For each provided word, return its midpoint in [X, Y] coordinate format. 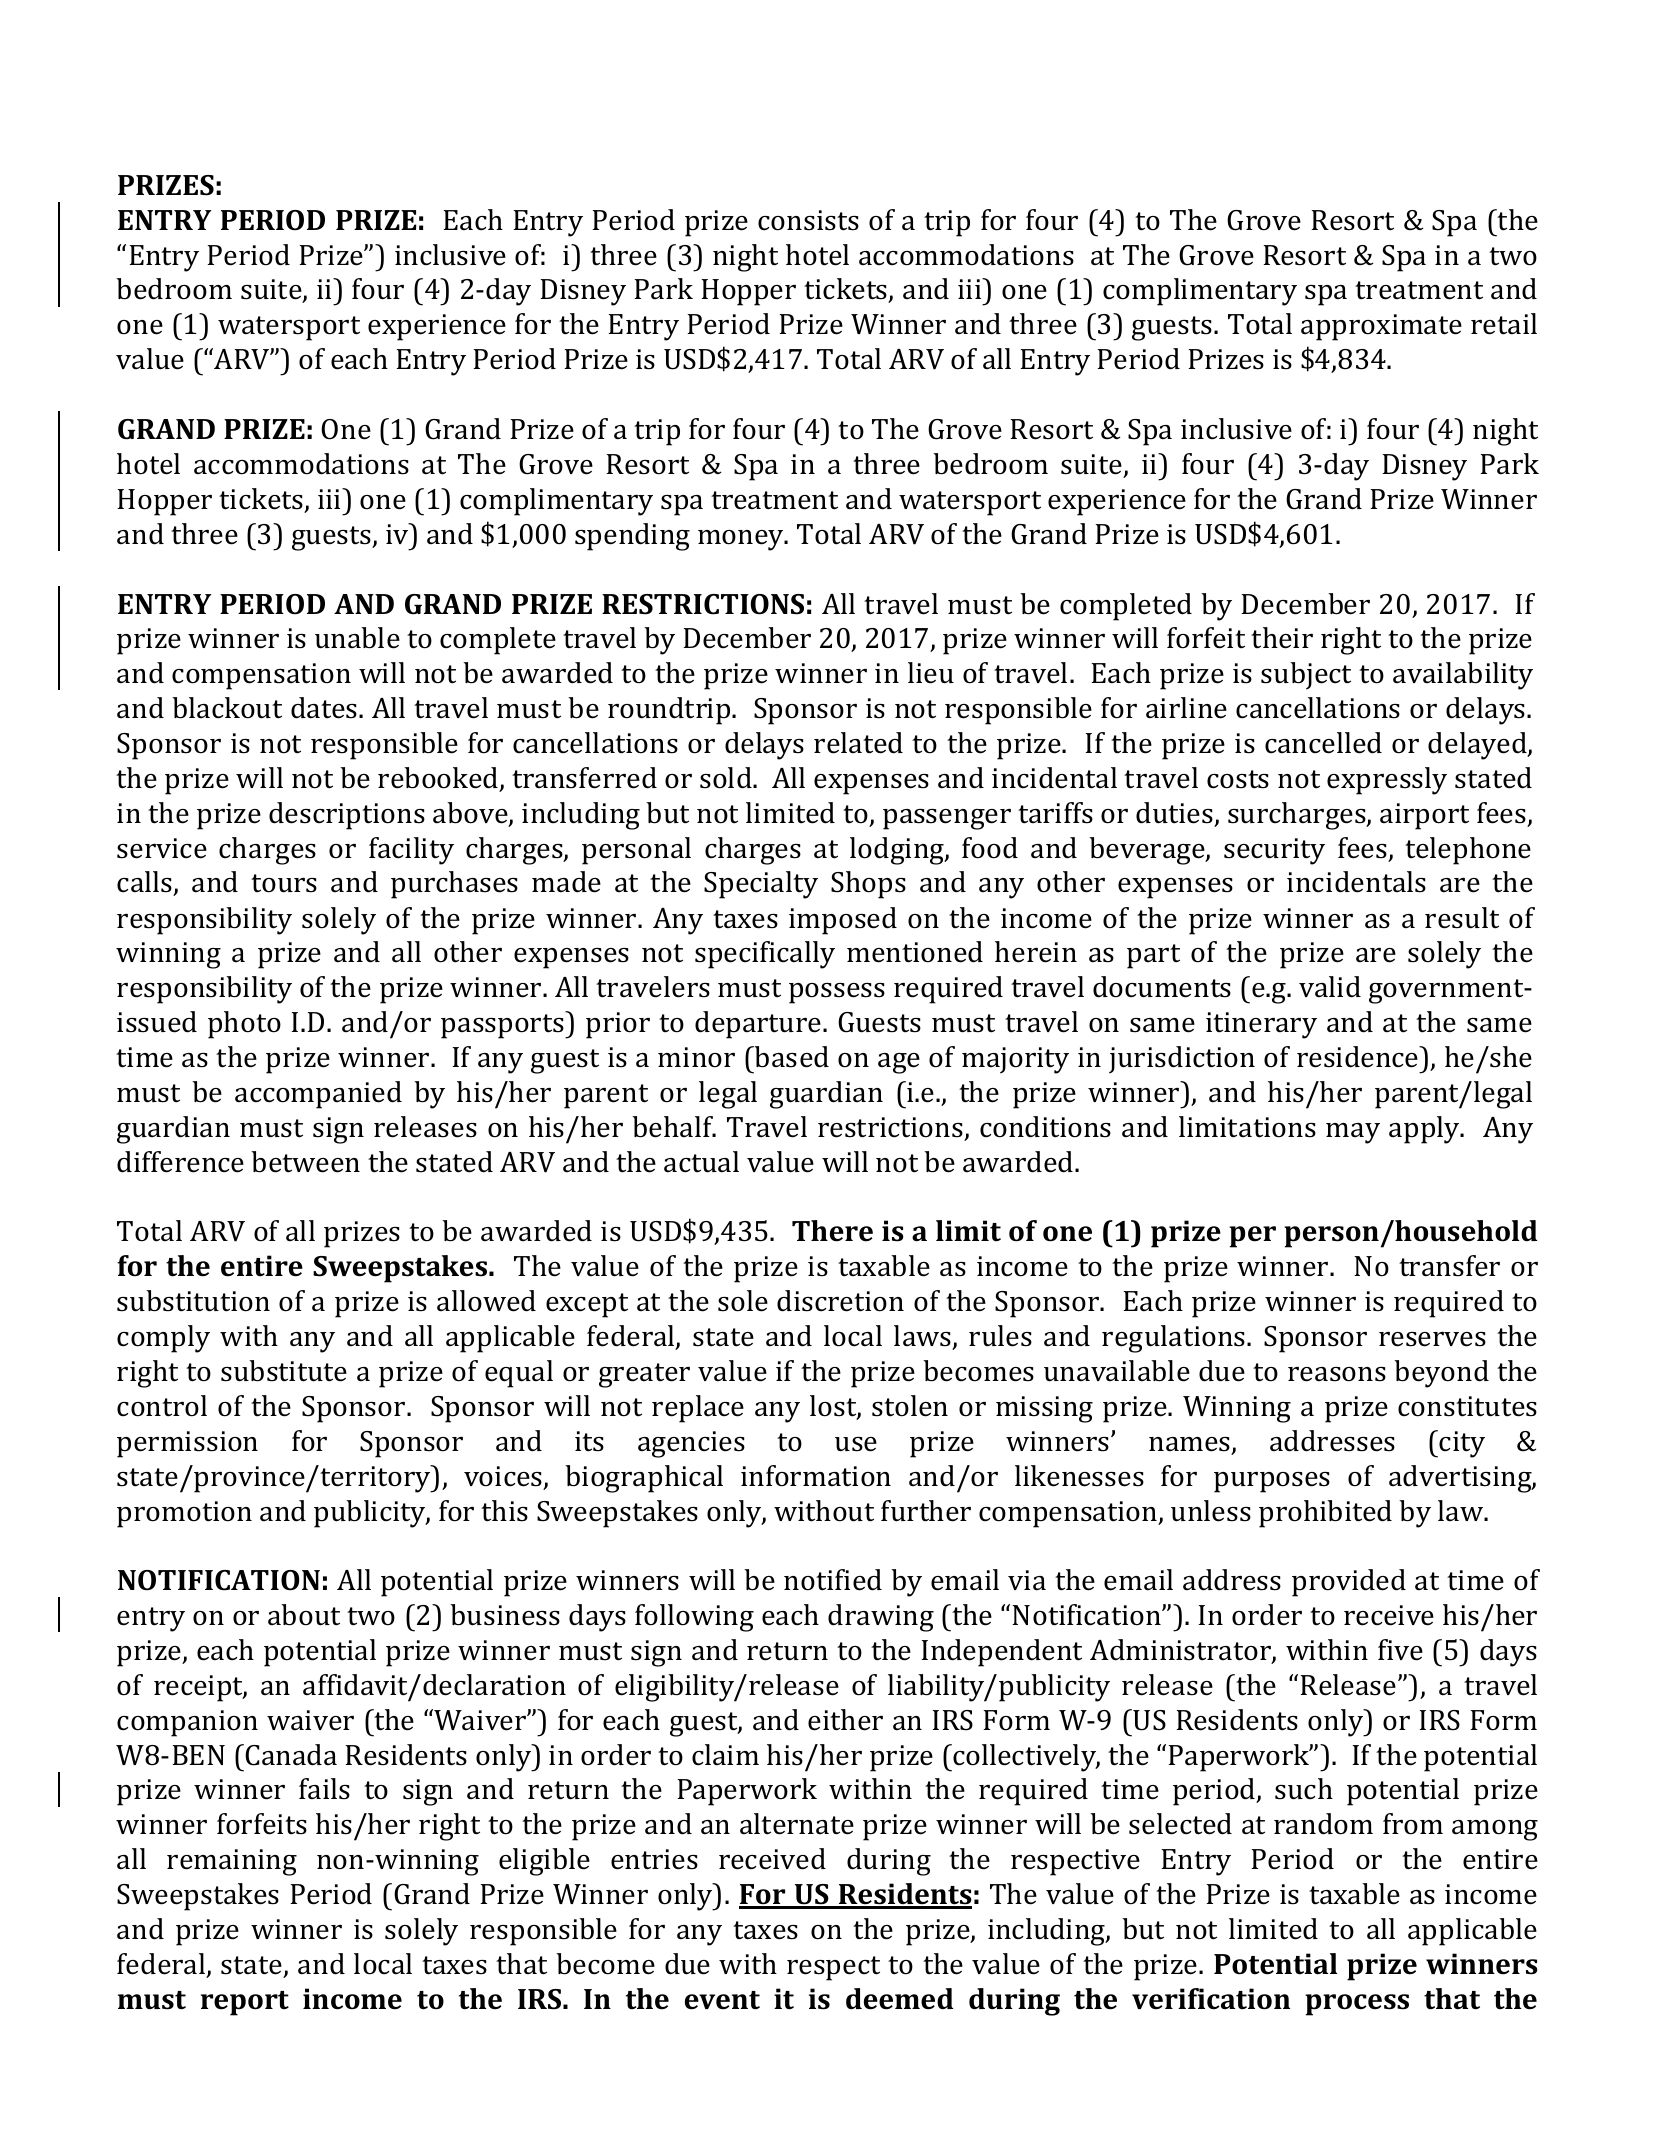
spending [632, 537]
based [791, 1057]
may [1353, 1133]
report [245, 2003]
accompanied [318, 1095]
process [1357, 2005]
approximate [1381, 327]
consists [808, 220]
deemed [899, 1999]
